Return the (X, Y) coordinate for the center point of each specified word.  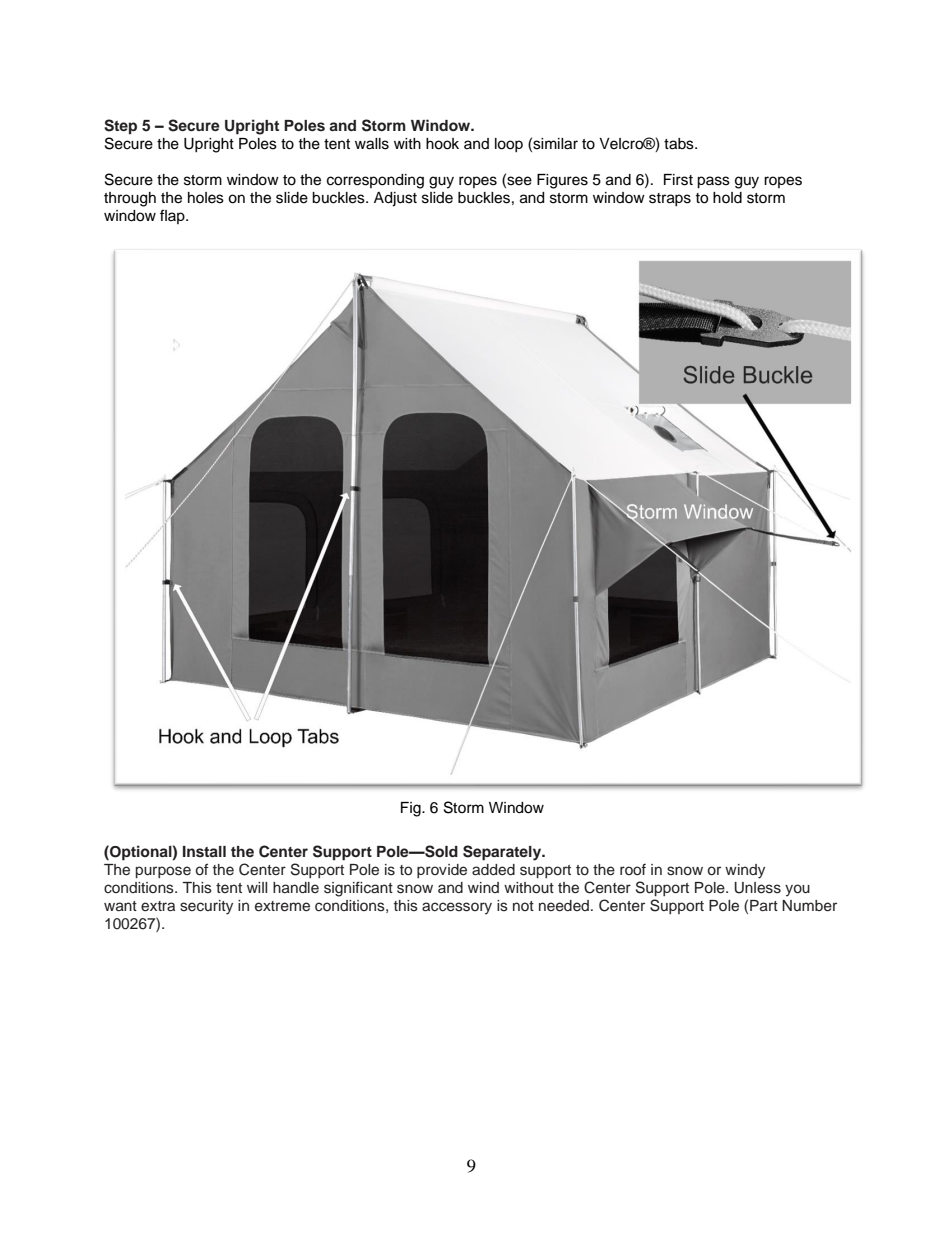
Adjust (395, 199)
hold (727, 198)
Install (204, 851)
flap (173, 216)
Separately (503, 853)
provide (442, 871)
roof (633, 869)
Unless (757, 888)
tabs (680, 144)
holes (206, 198)
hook (442, 144)
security (206, 907)
